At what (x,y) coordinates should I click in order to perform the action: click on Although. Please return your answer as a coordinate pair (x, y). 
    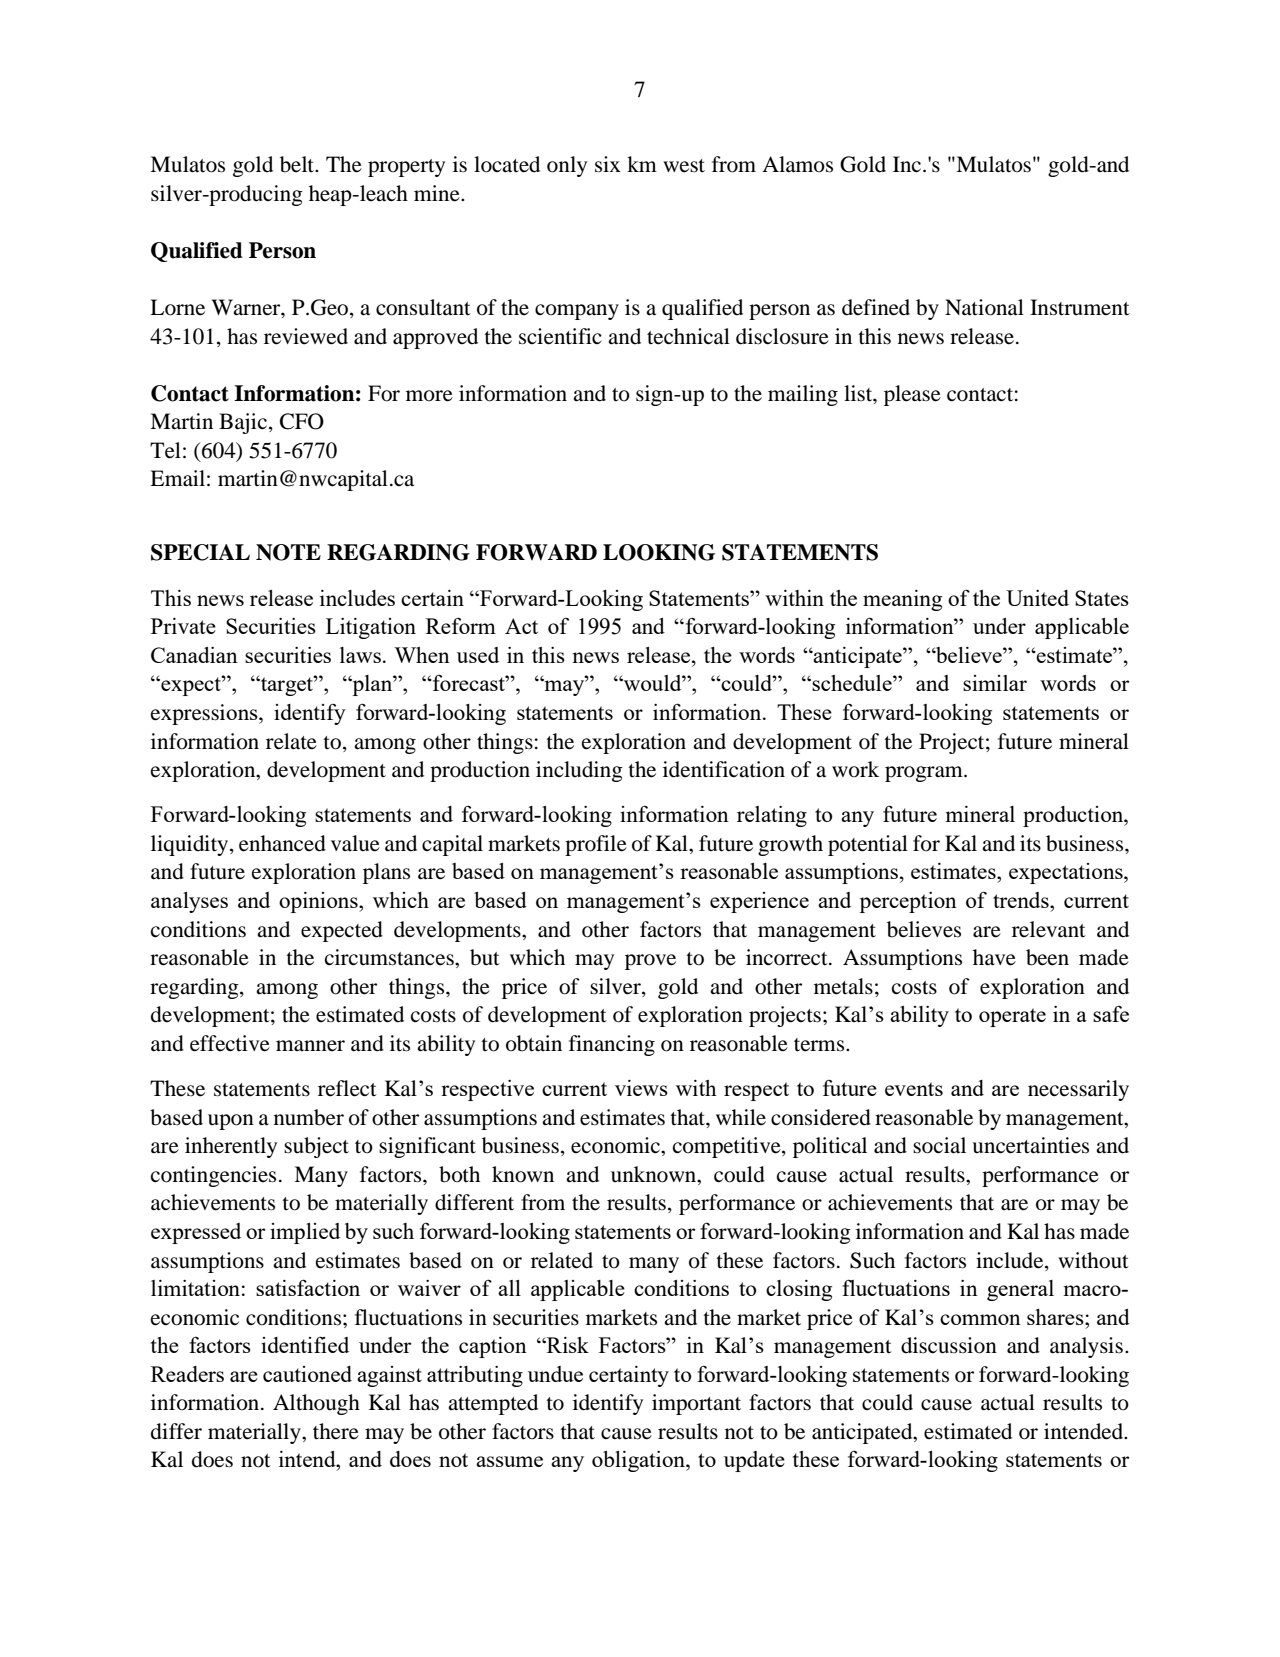
    Looking at the image, I should click on (316, 1404).
